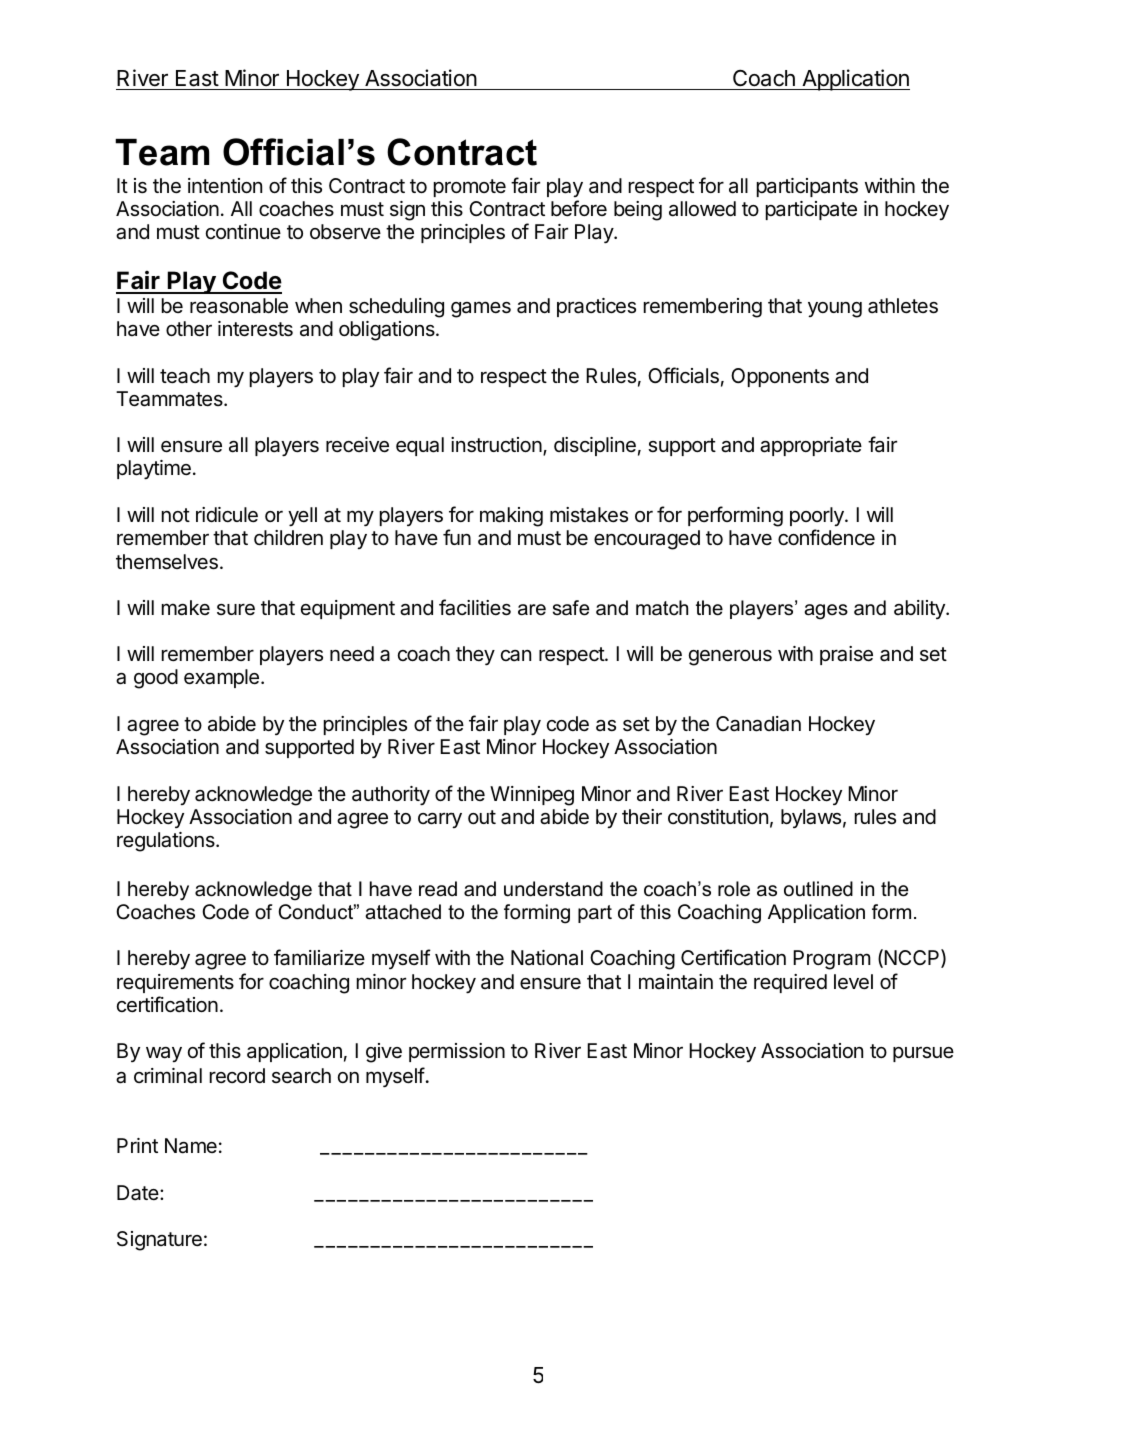  Describe the element at coordinates (846, 655) in the screenshot. I see `praise` at that location.
